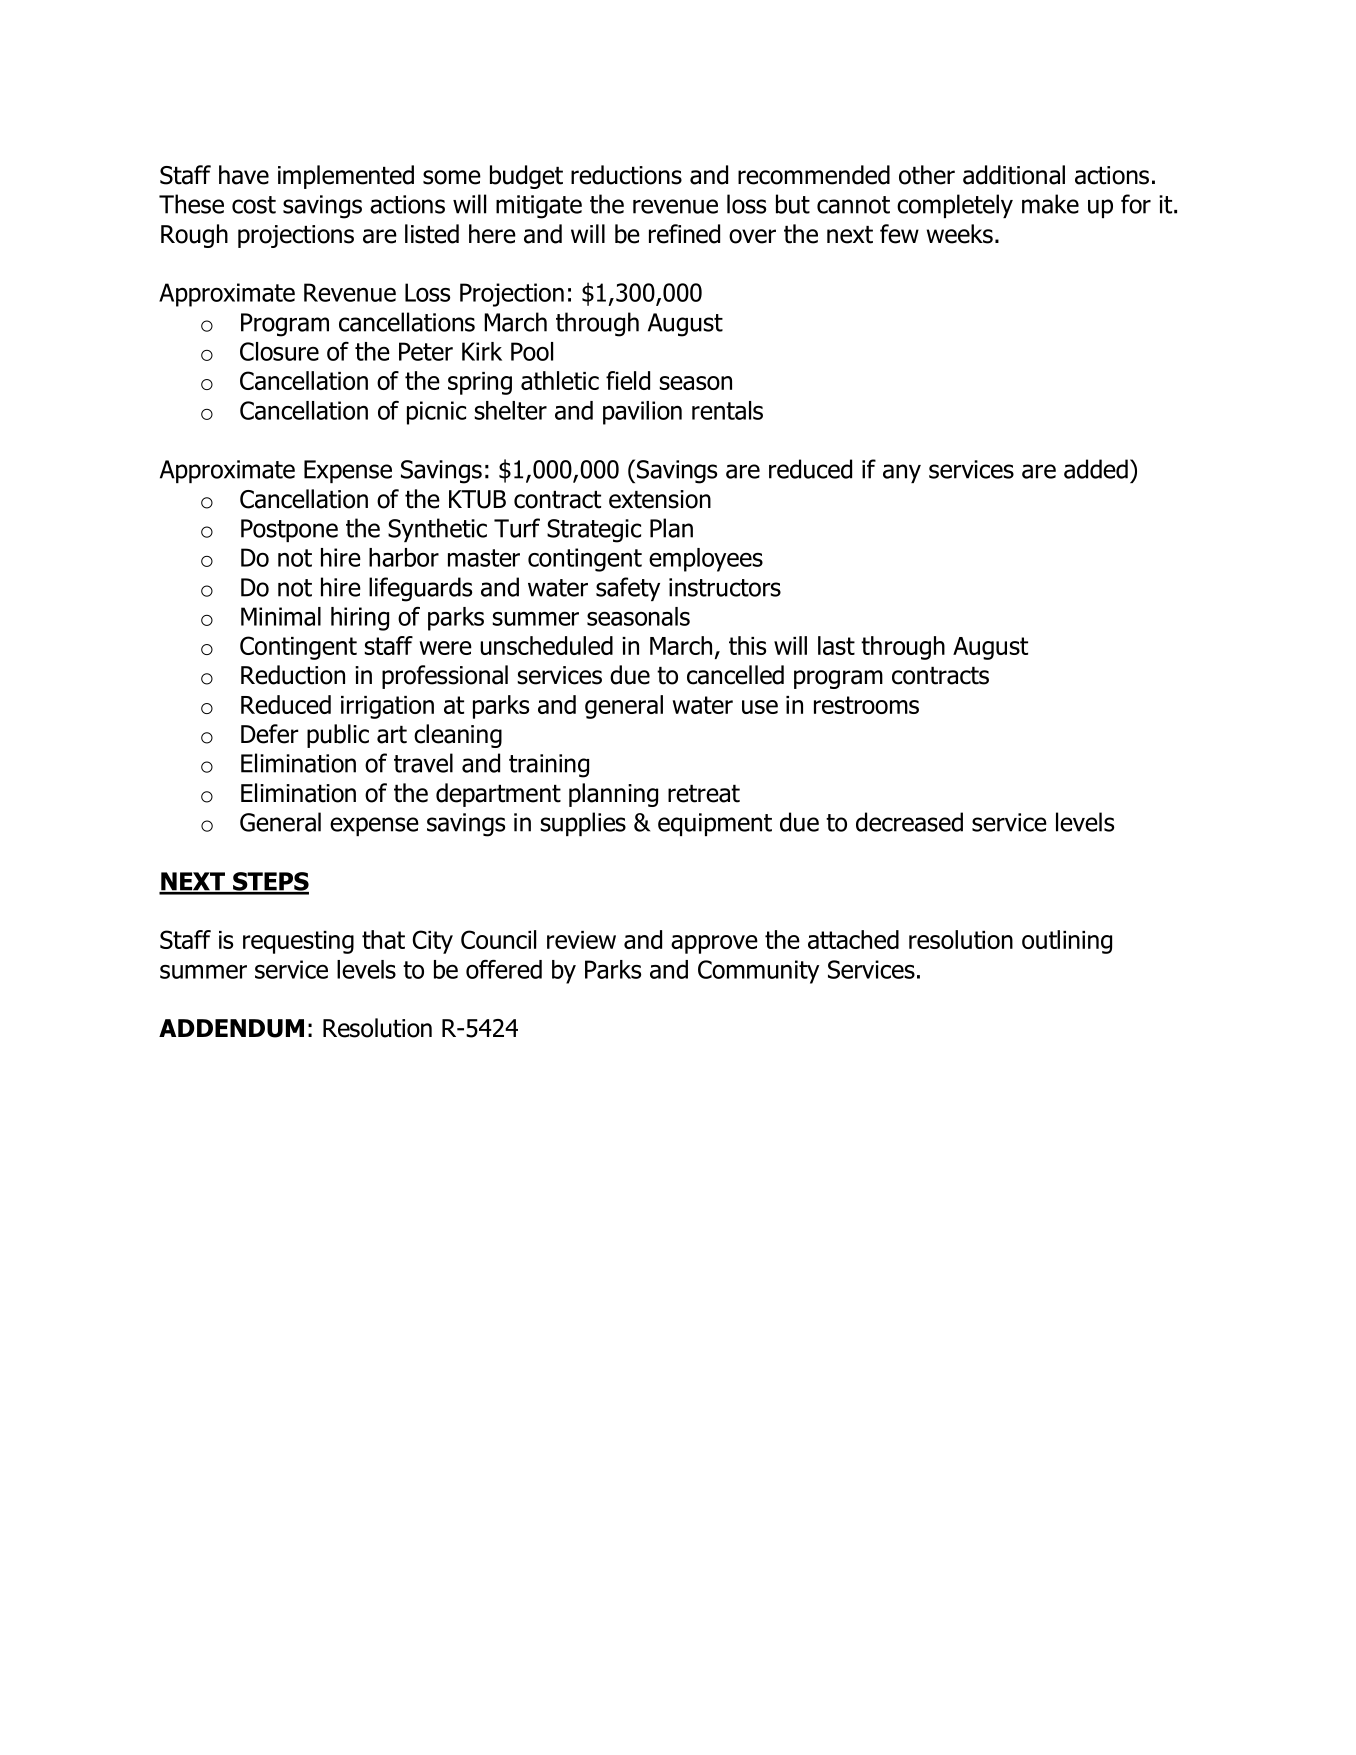 This screenshot has width=1356, height=1755. Describe the element at coordinates (902, 473) in the screenshot. I see `any` at that location.
